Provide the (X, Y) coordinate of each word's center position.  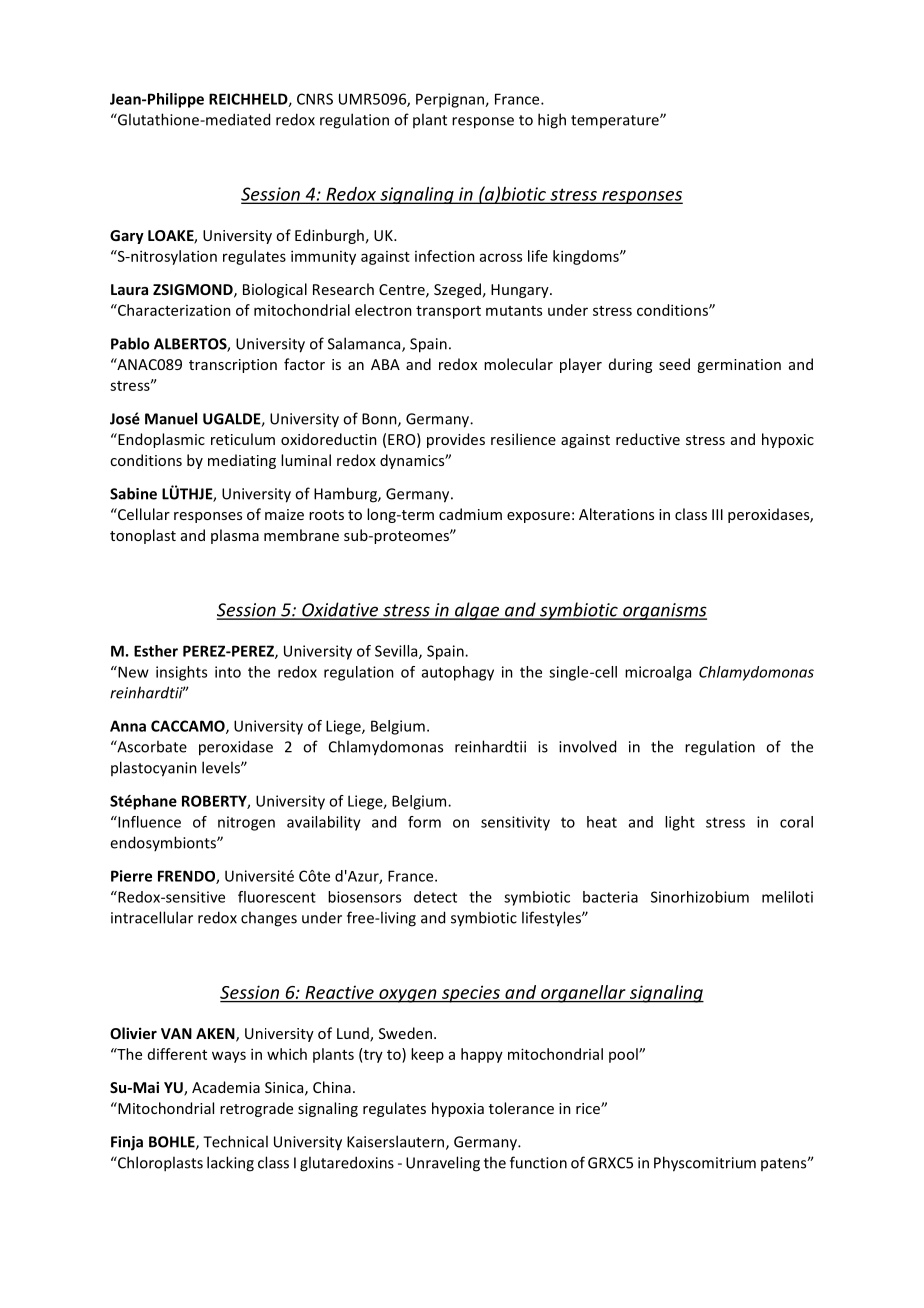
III (717, 514)
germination (739, 366)
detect (435, 897)
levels (222, 767)
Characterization (173, 310)
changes (269, 919)
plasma (235, 536)
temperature (616, 121)
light (680, 823)
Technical (235, 1141)
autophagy (458, 673)
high (552, 121)
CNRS (315, 99)
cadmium (470, 514)
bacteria (610, 897)
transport (448, 312)
